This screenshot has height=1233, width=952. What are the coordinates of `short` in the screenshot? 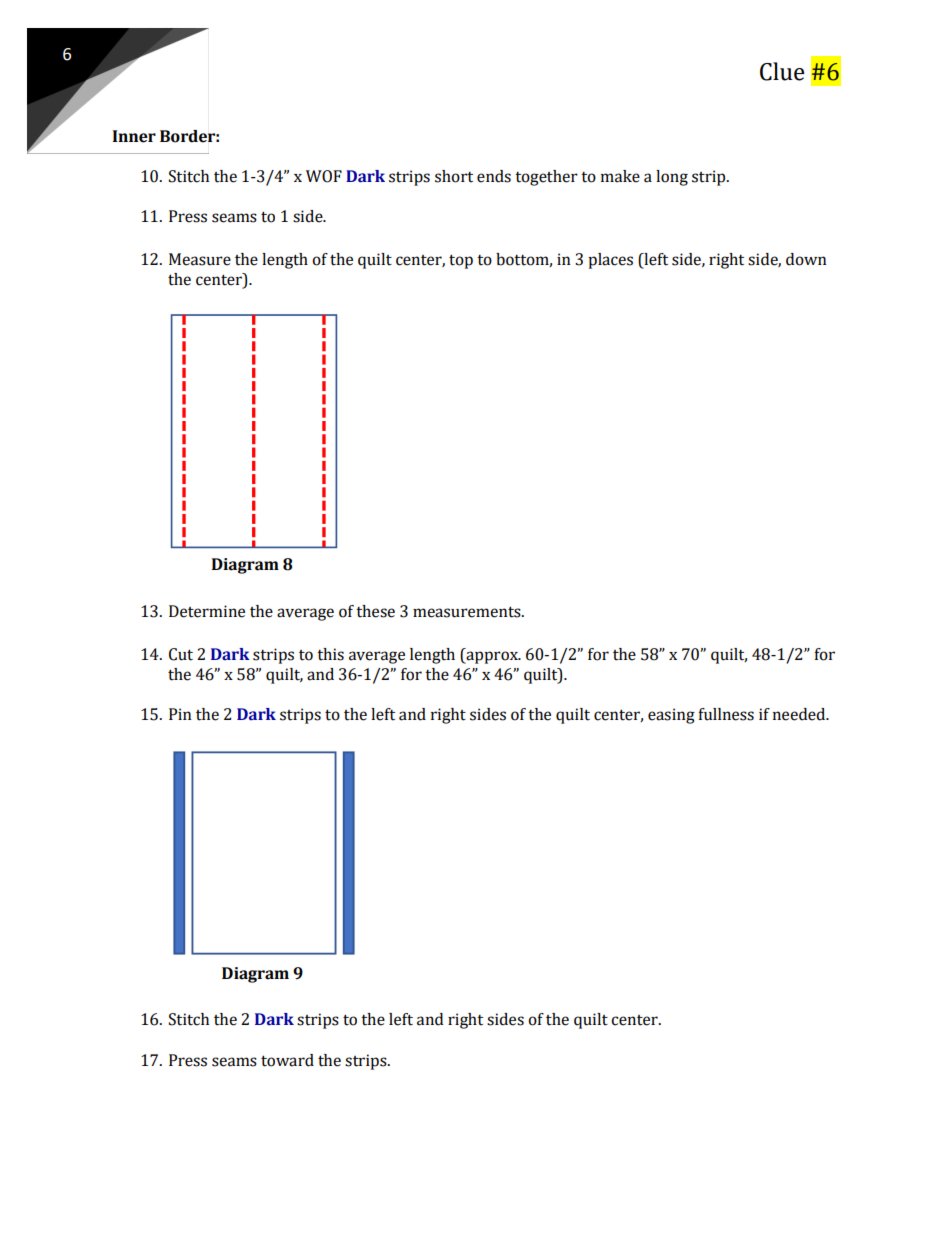 It's located at (454, 176).
